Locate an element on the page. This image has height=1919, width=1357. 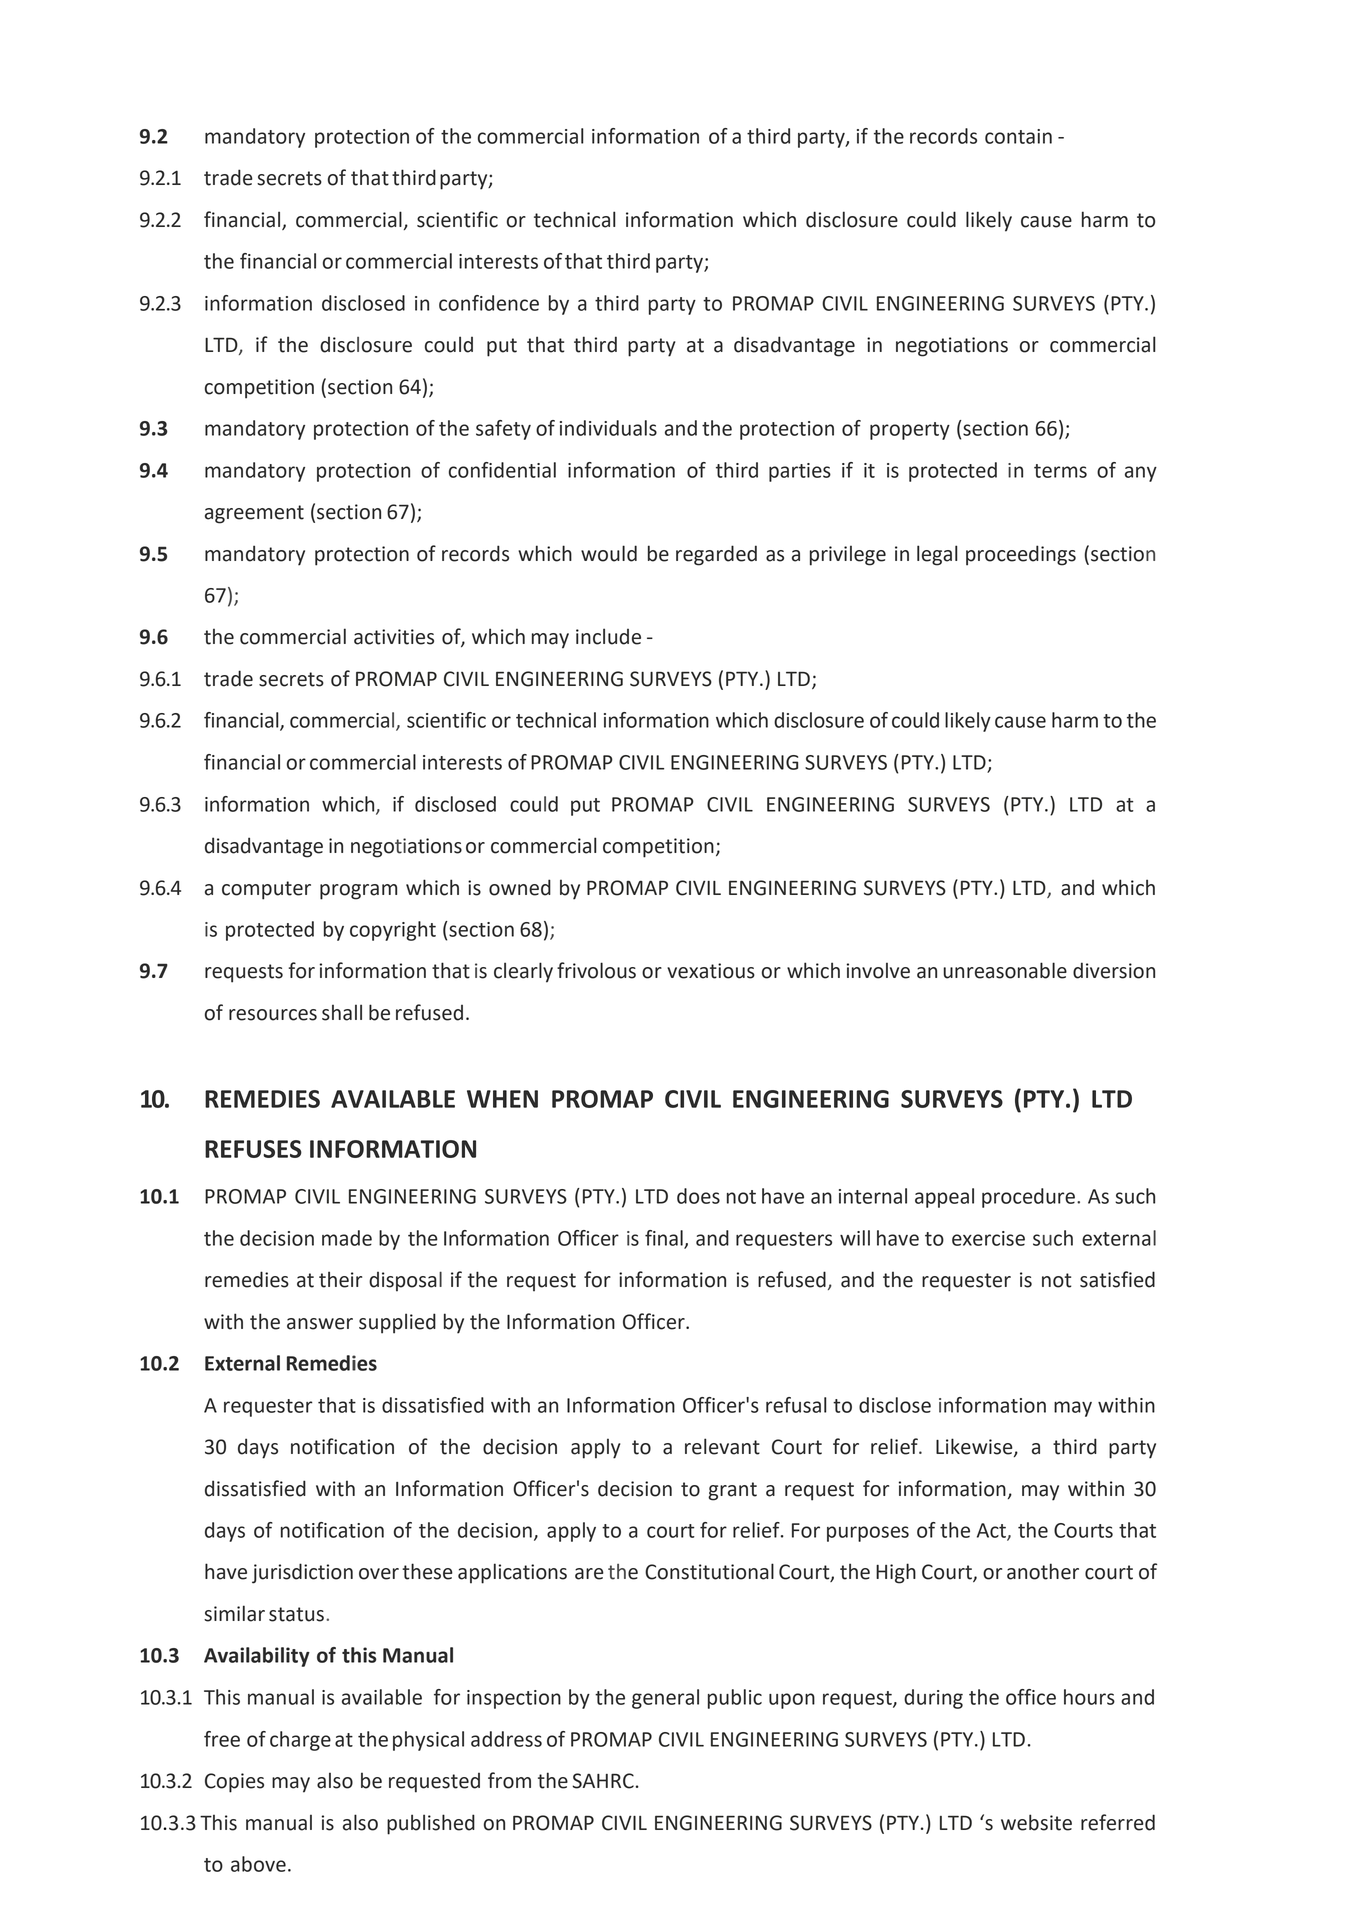
contain is located at coordinates (1018, 136).
